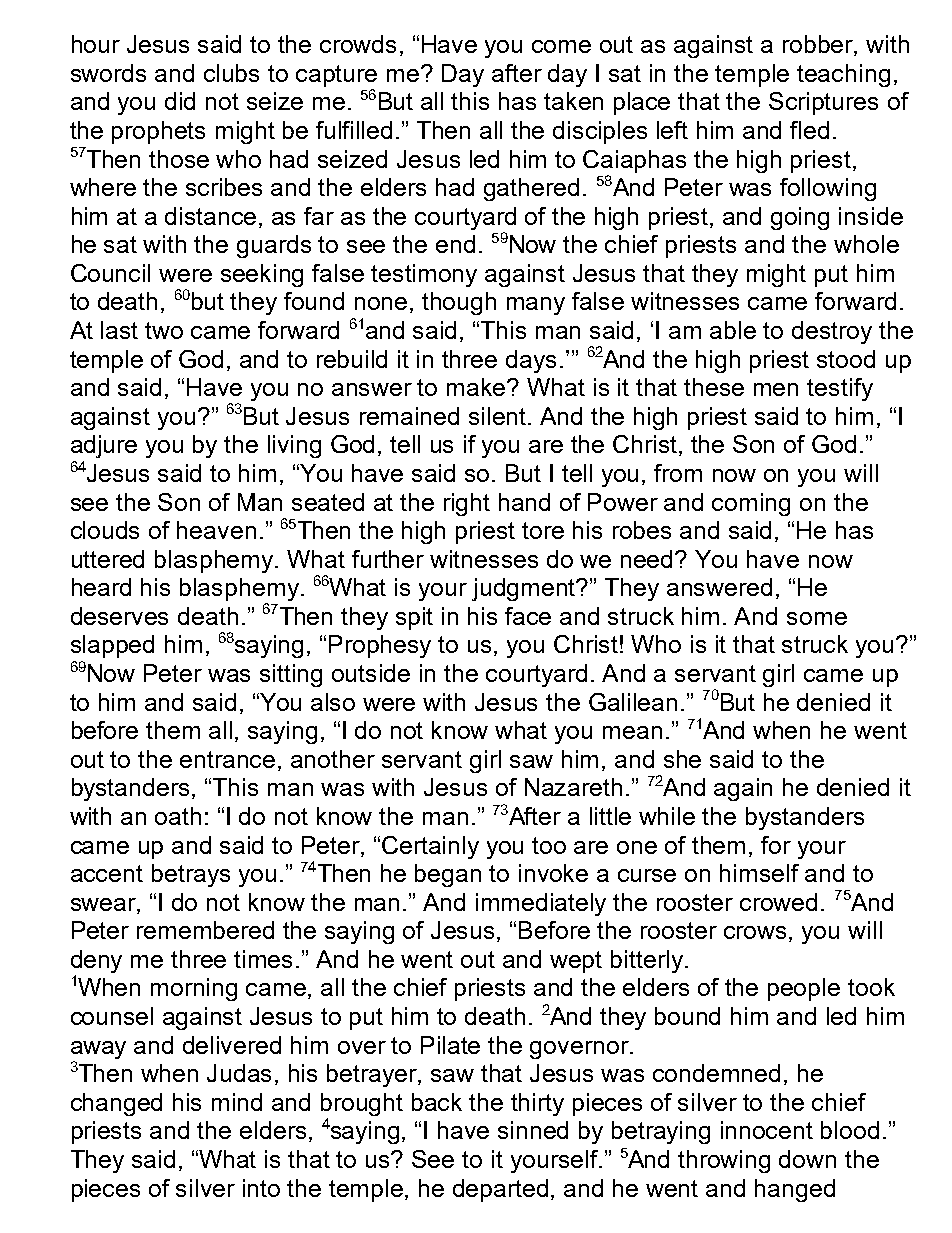 This screenshot has width=952, height=1233. Describe the element at coordinates (178, 816) in the screenshot. I see `oath` at that location.
